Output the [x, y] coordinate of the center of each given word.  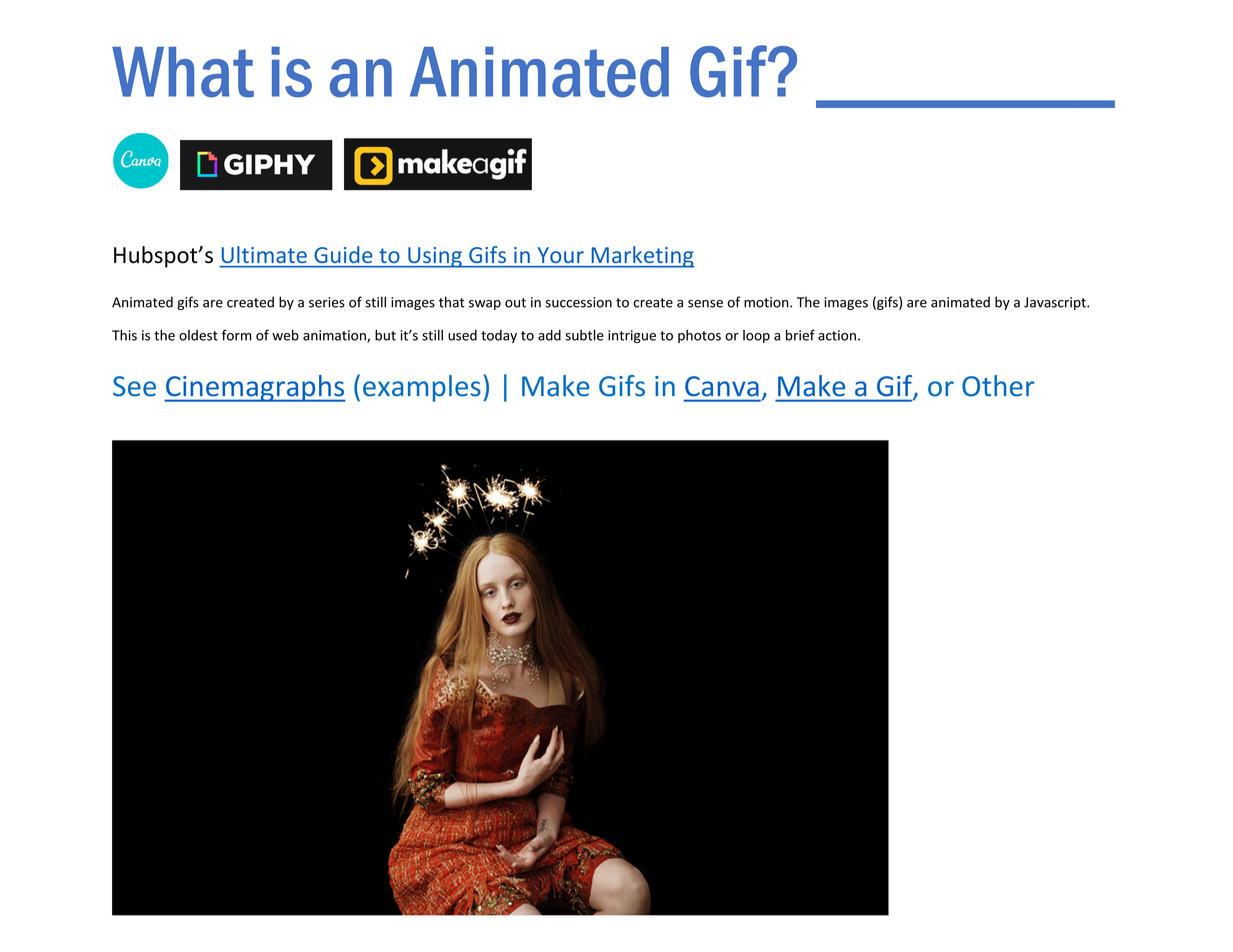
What [183, 72]
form [236, 335]
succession [578, 302]
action [837, 335]
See [134, 386]
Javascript [1056, 303]
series [327, 302]
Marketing [641, 257]
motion [767, 302]
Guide [343, 254]
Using [435, 257]
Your [561, 255]
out [515, 303]
